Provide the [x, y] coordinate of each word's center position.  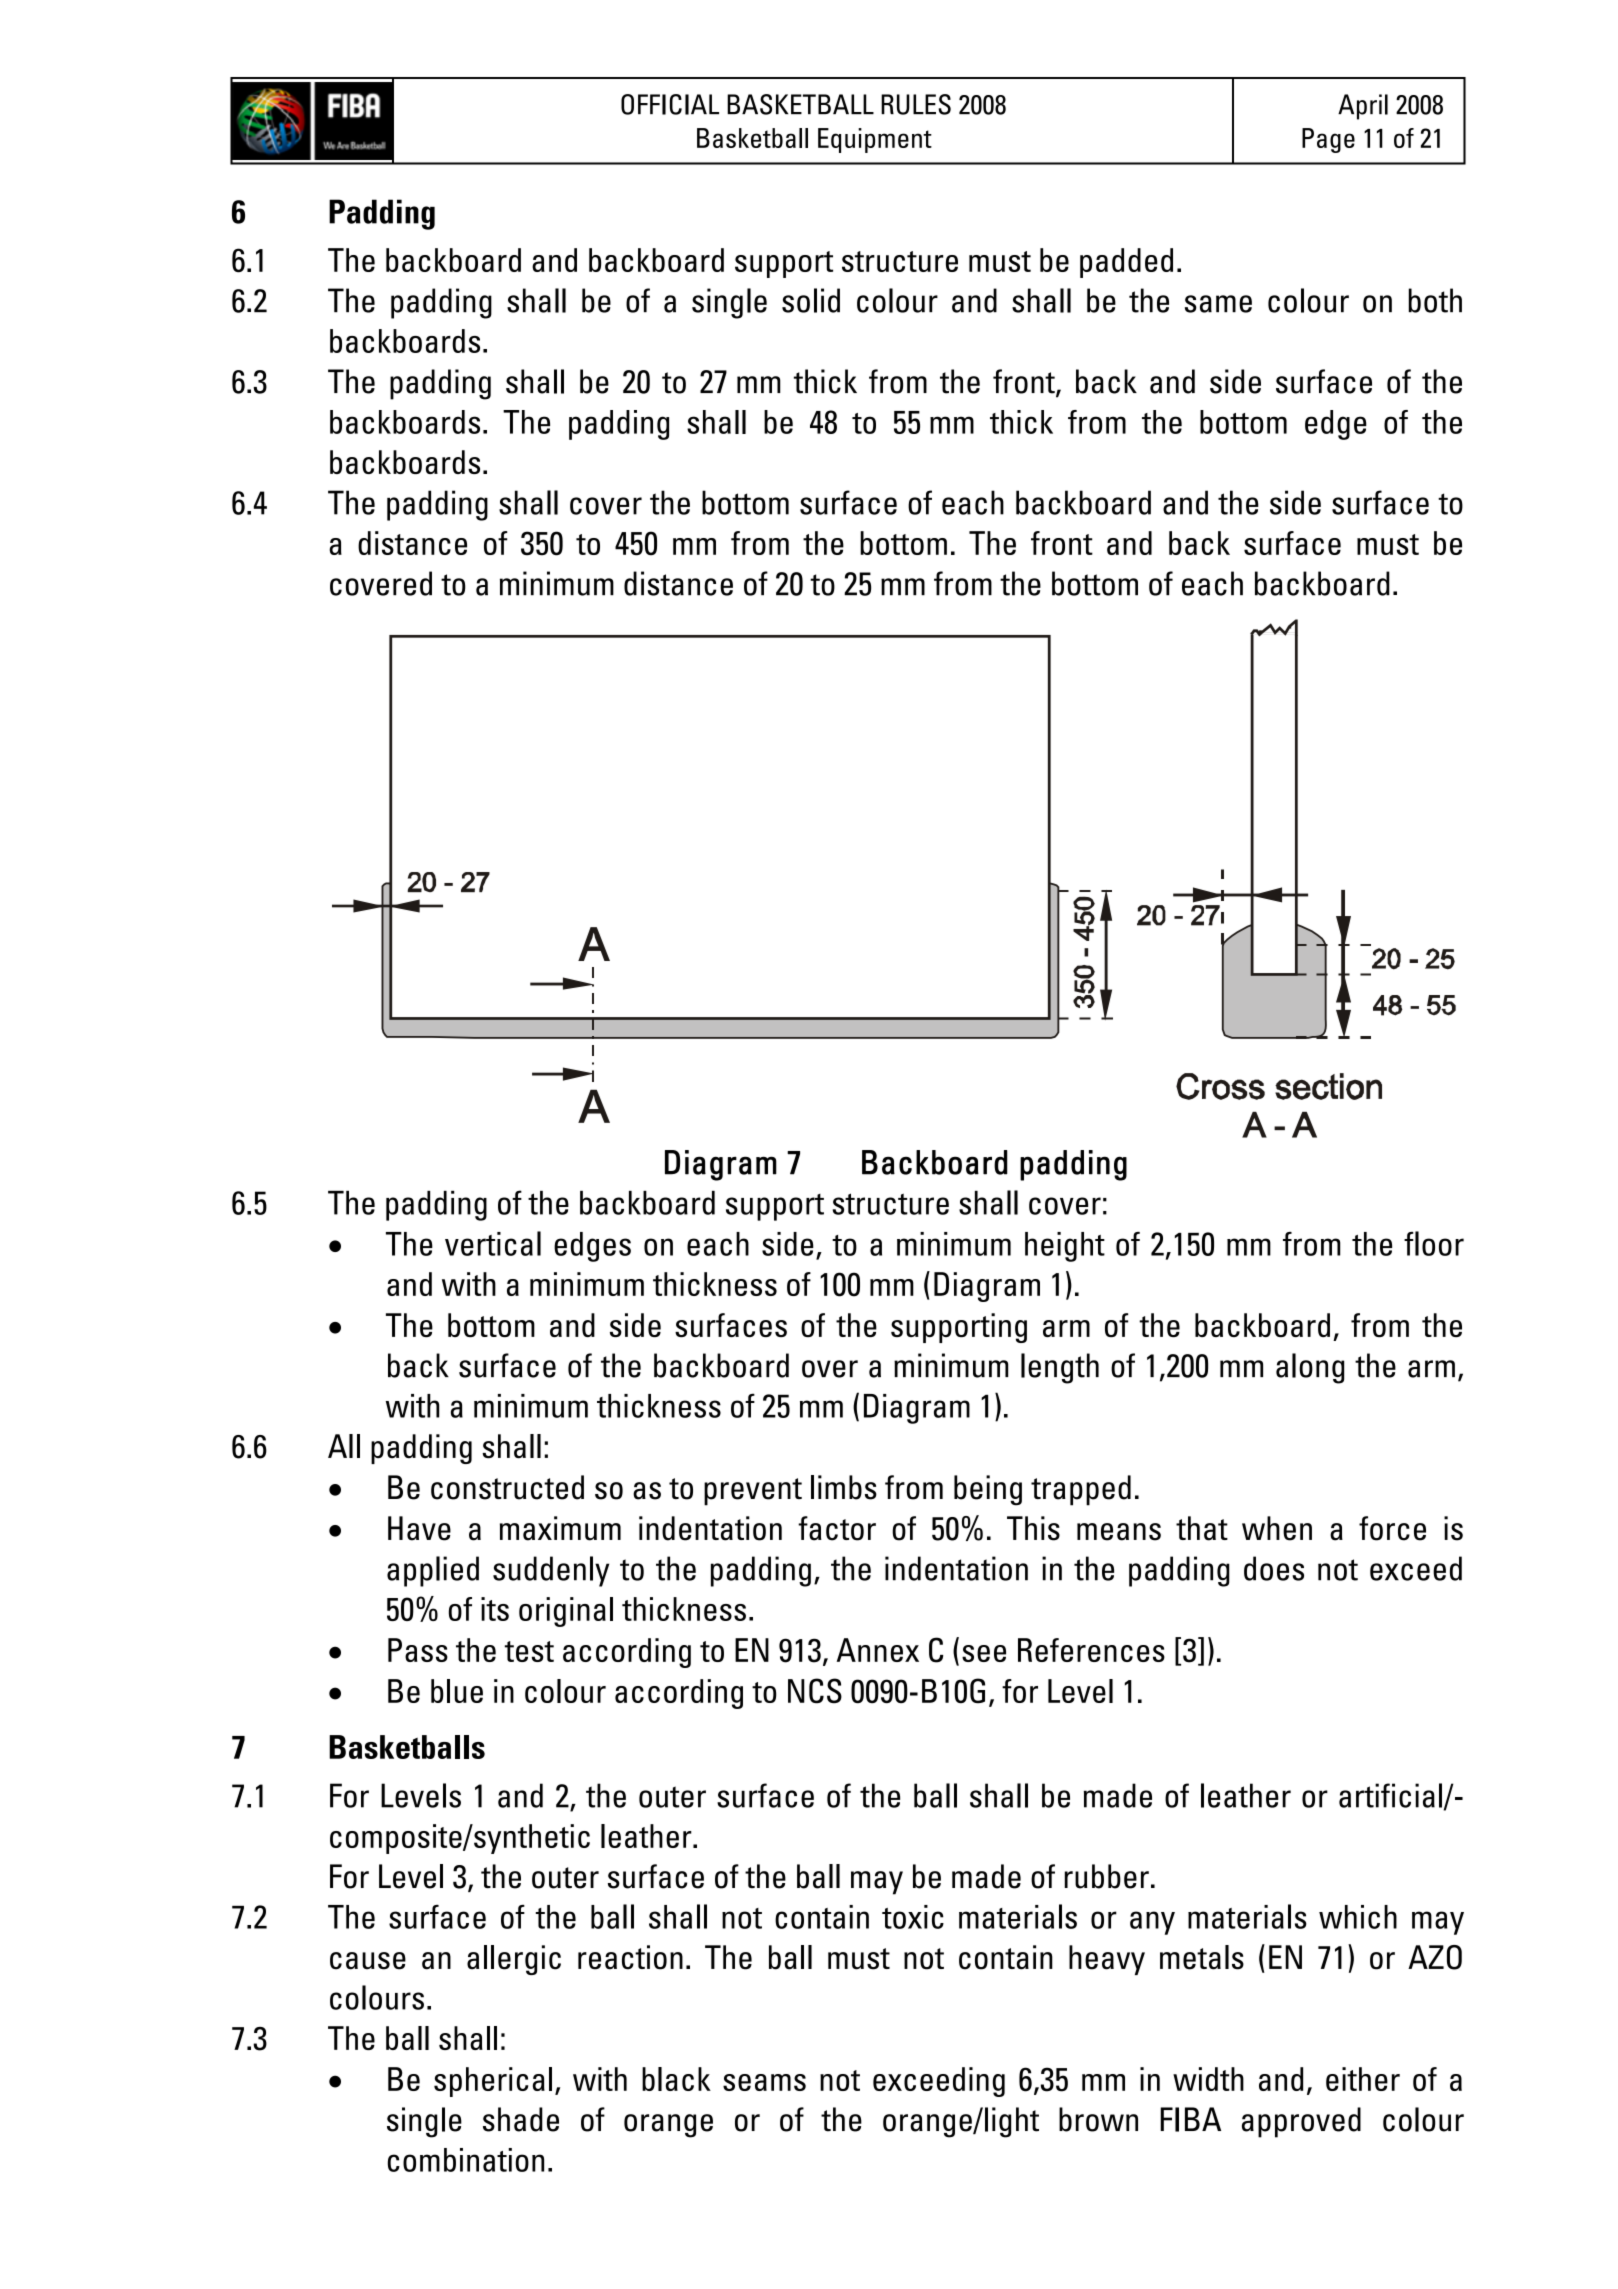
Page [1328, 140]
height [1065, 1247]
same [1218, 304]
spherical [493, 2082]
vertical [493, 1243]
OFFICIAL [670, 104]
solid [811, 300]
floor [1434, 1243]
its [495, 1609]
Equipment [875, 140]
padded [1126, 263]
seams [764, 2082]
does [1274, 1568]
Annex [878, 1650]
